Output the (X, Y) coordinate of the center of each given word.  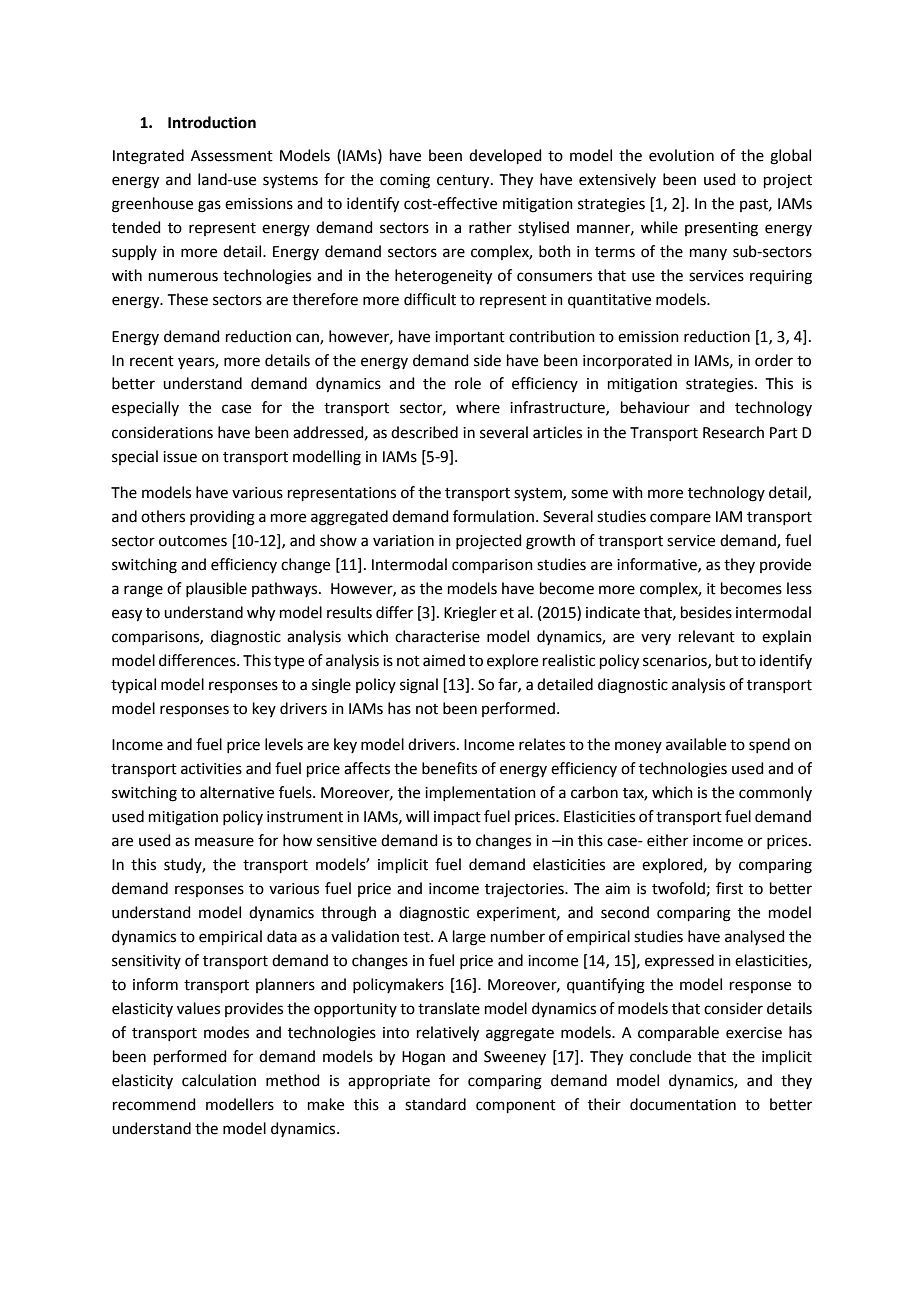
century (464, 182)
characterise (437, 636)
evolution (681, 155)
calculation (219, 1080)
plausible (216, 589)
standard (435, 1104)
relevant (707, 636)
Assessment (232, 156)
